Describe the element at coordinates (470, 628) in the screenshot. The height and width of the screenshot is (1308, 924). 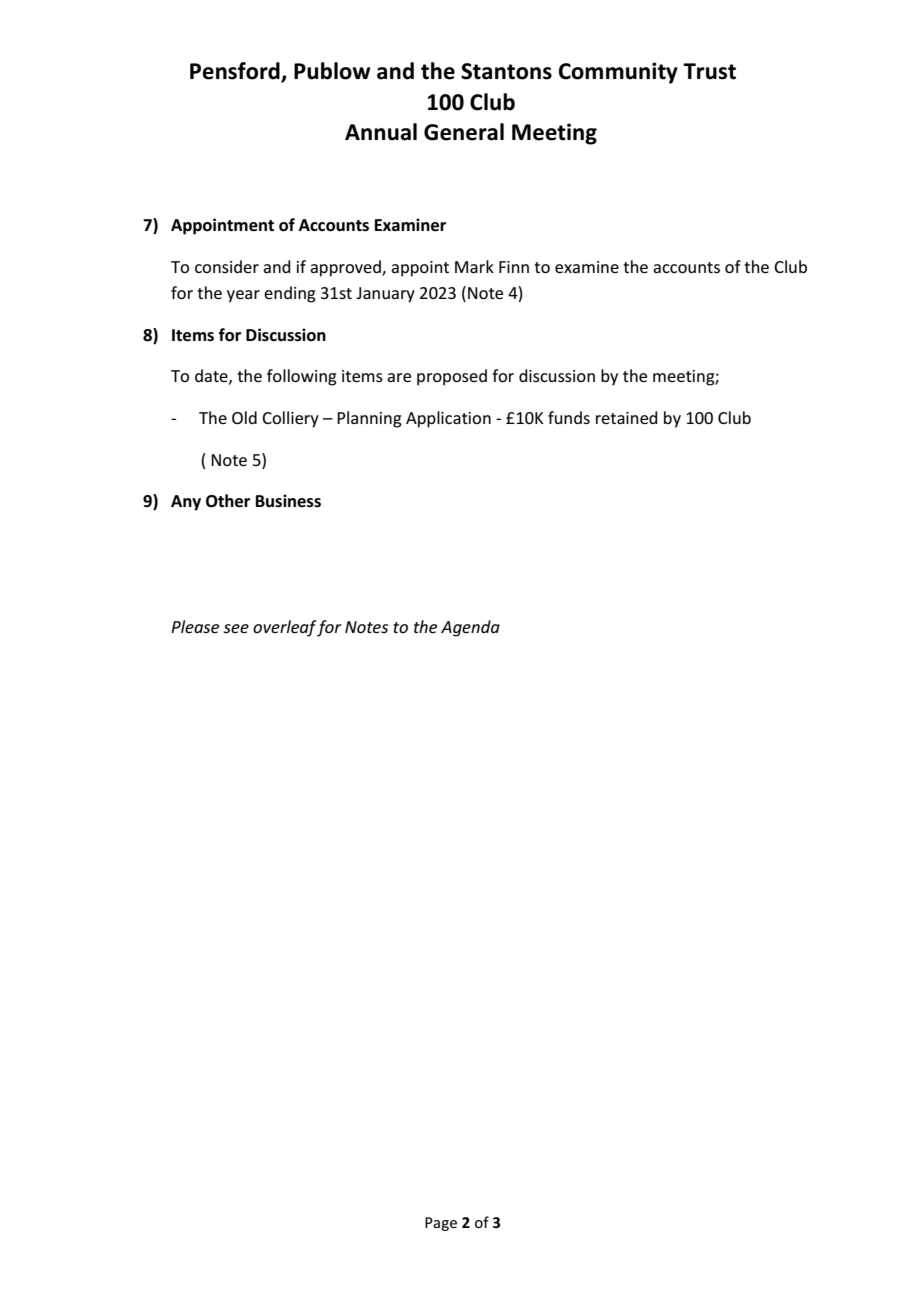
I see `Agenda` at that location.
